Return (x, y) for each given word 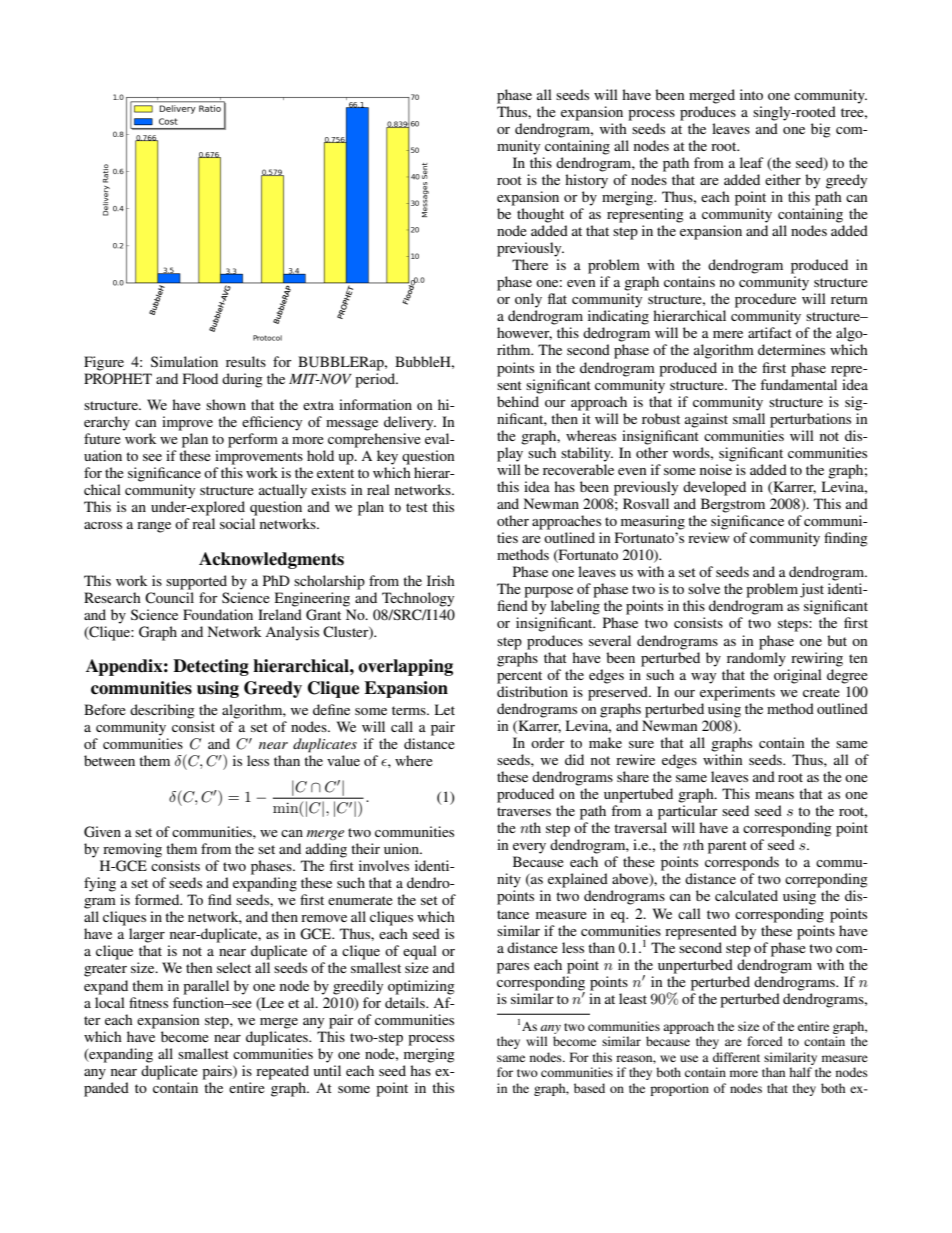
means (774, 795)
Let (445, 709)
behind (518, 401)
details (406, 1002)
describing (162, 711)
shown (226, 404)
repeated (282, 1072)
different (736, 1057)
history (586, 181)
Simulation (184, 361)
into (751, 94)
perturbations (810, 420)
